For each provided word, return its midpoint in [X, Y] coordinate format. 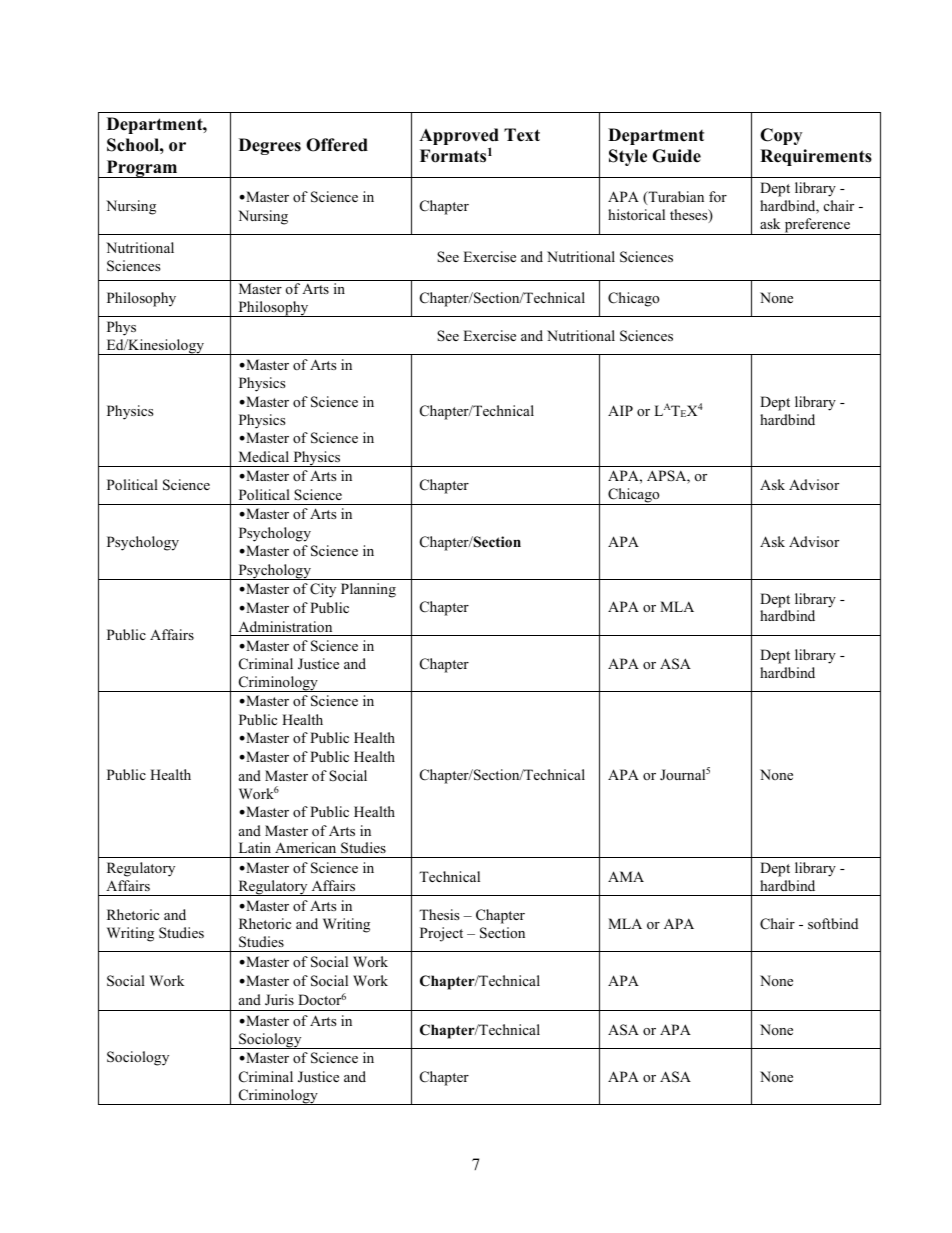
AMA [626, 876]
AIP [620, 410]
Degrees [270, 146]
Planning [368, 590]
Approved [459, 136]
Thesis [439, 914]
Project [441, 934]
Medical [264, 456]
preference [817, 226]
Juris [279, 1000]
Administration [285, 626]
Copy [781, 136]
